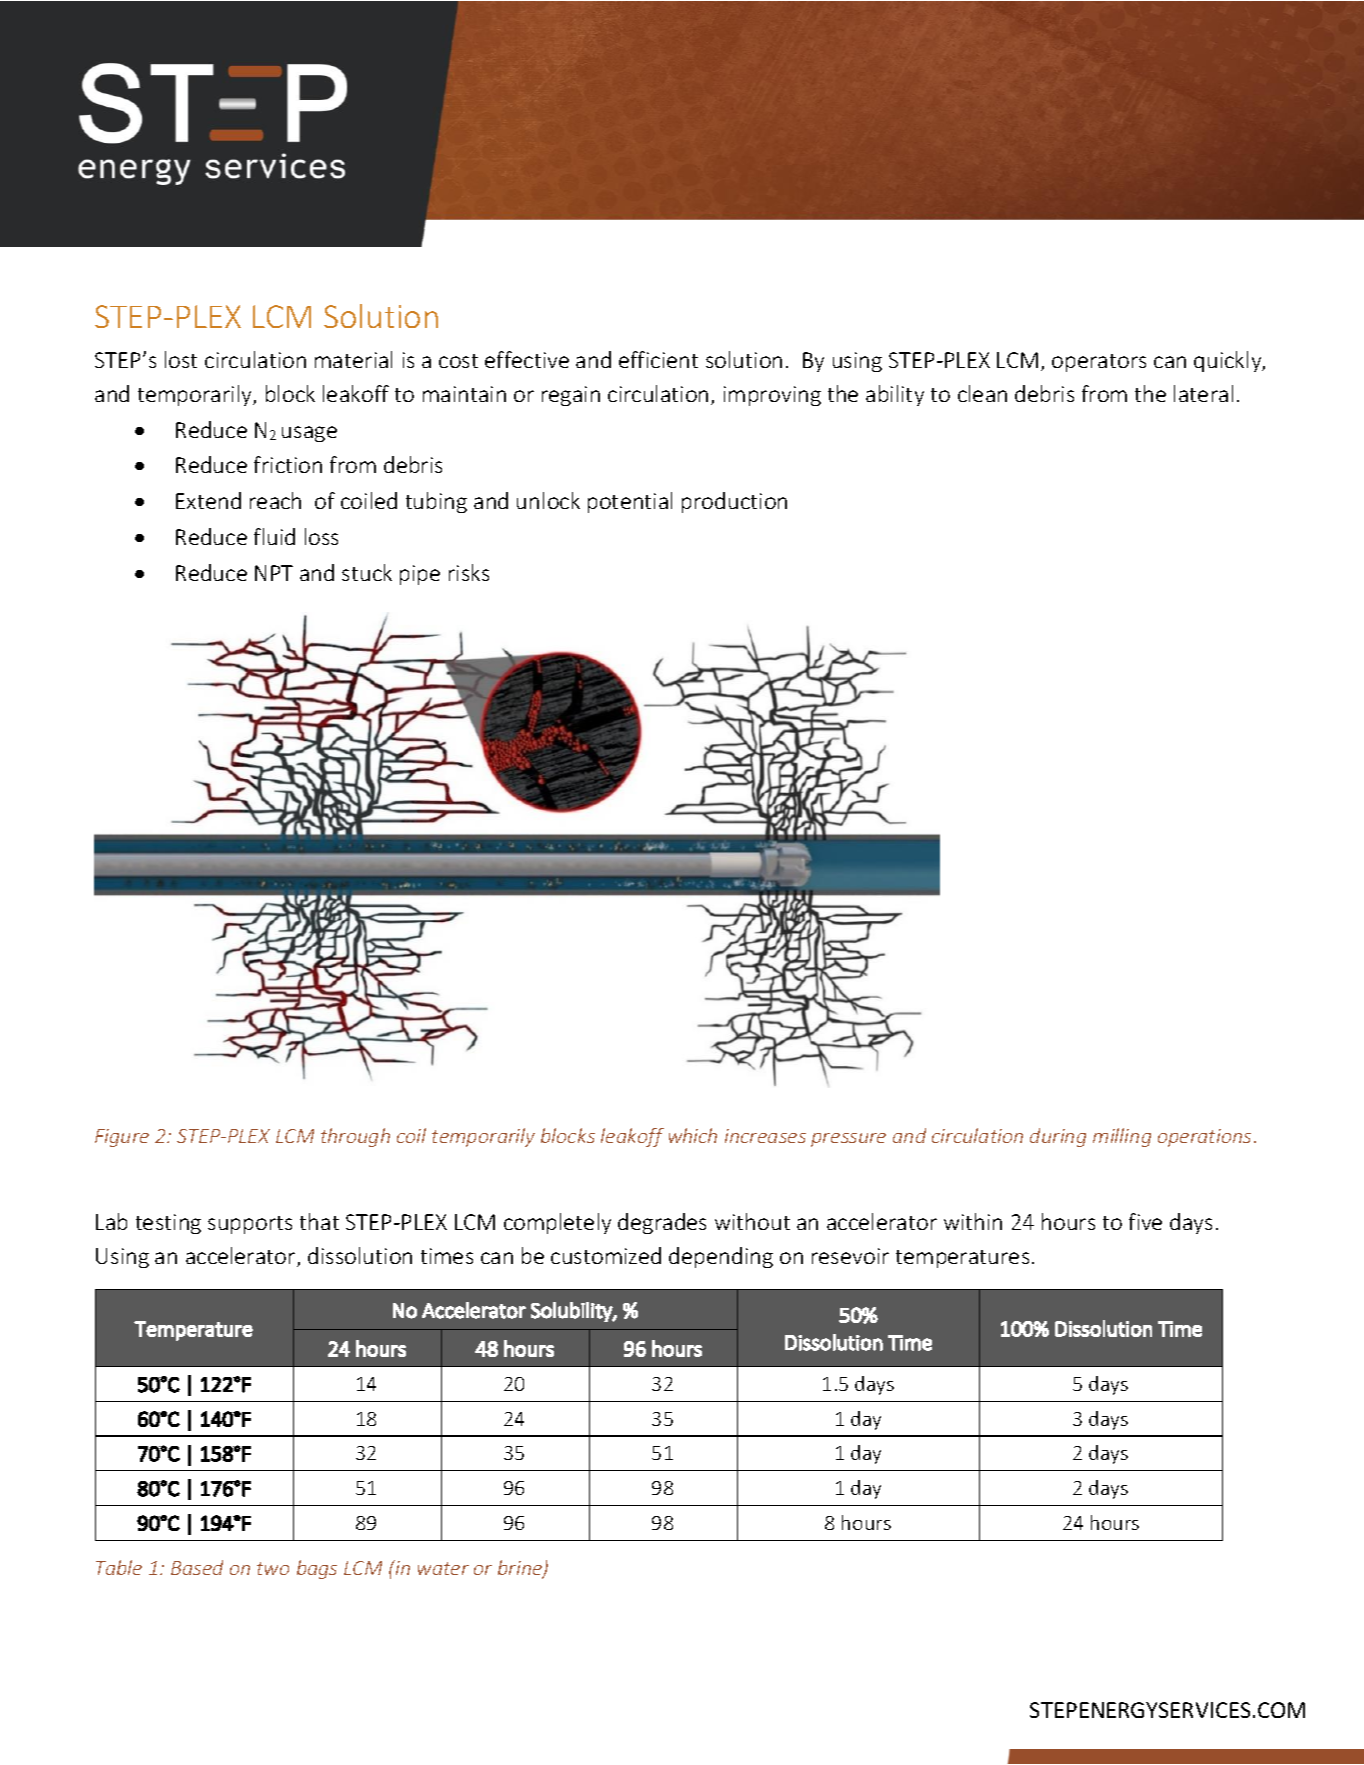 Image resolution: width=1364 pixels, height=1765 pixels. What do you see at coordinates (273, 1568) in the screenshot?
I see `two` at bounding box center [273, 1568].
